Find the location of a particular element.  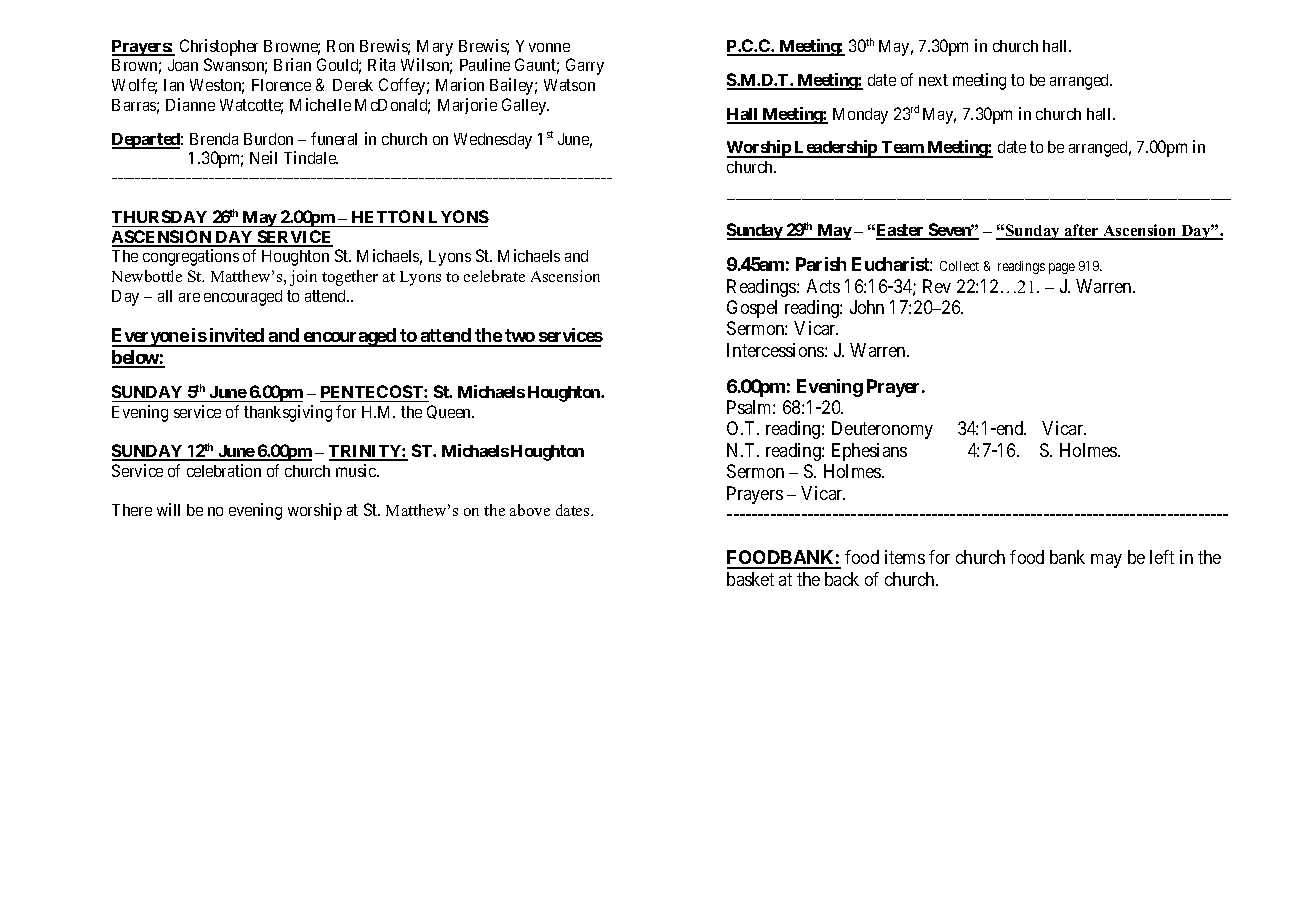

Deuteronomy is located at coordinates (882, 430).
